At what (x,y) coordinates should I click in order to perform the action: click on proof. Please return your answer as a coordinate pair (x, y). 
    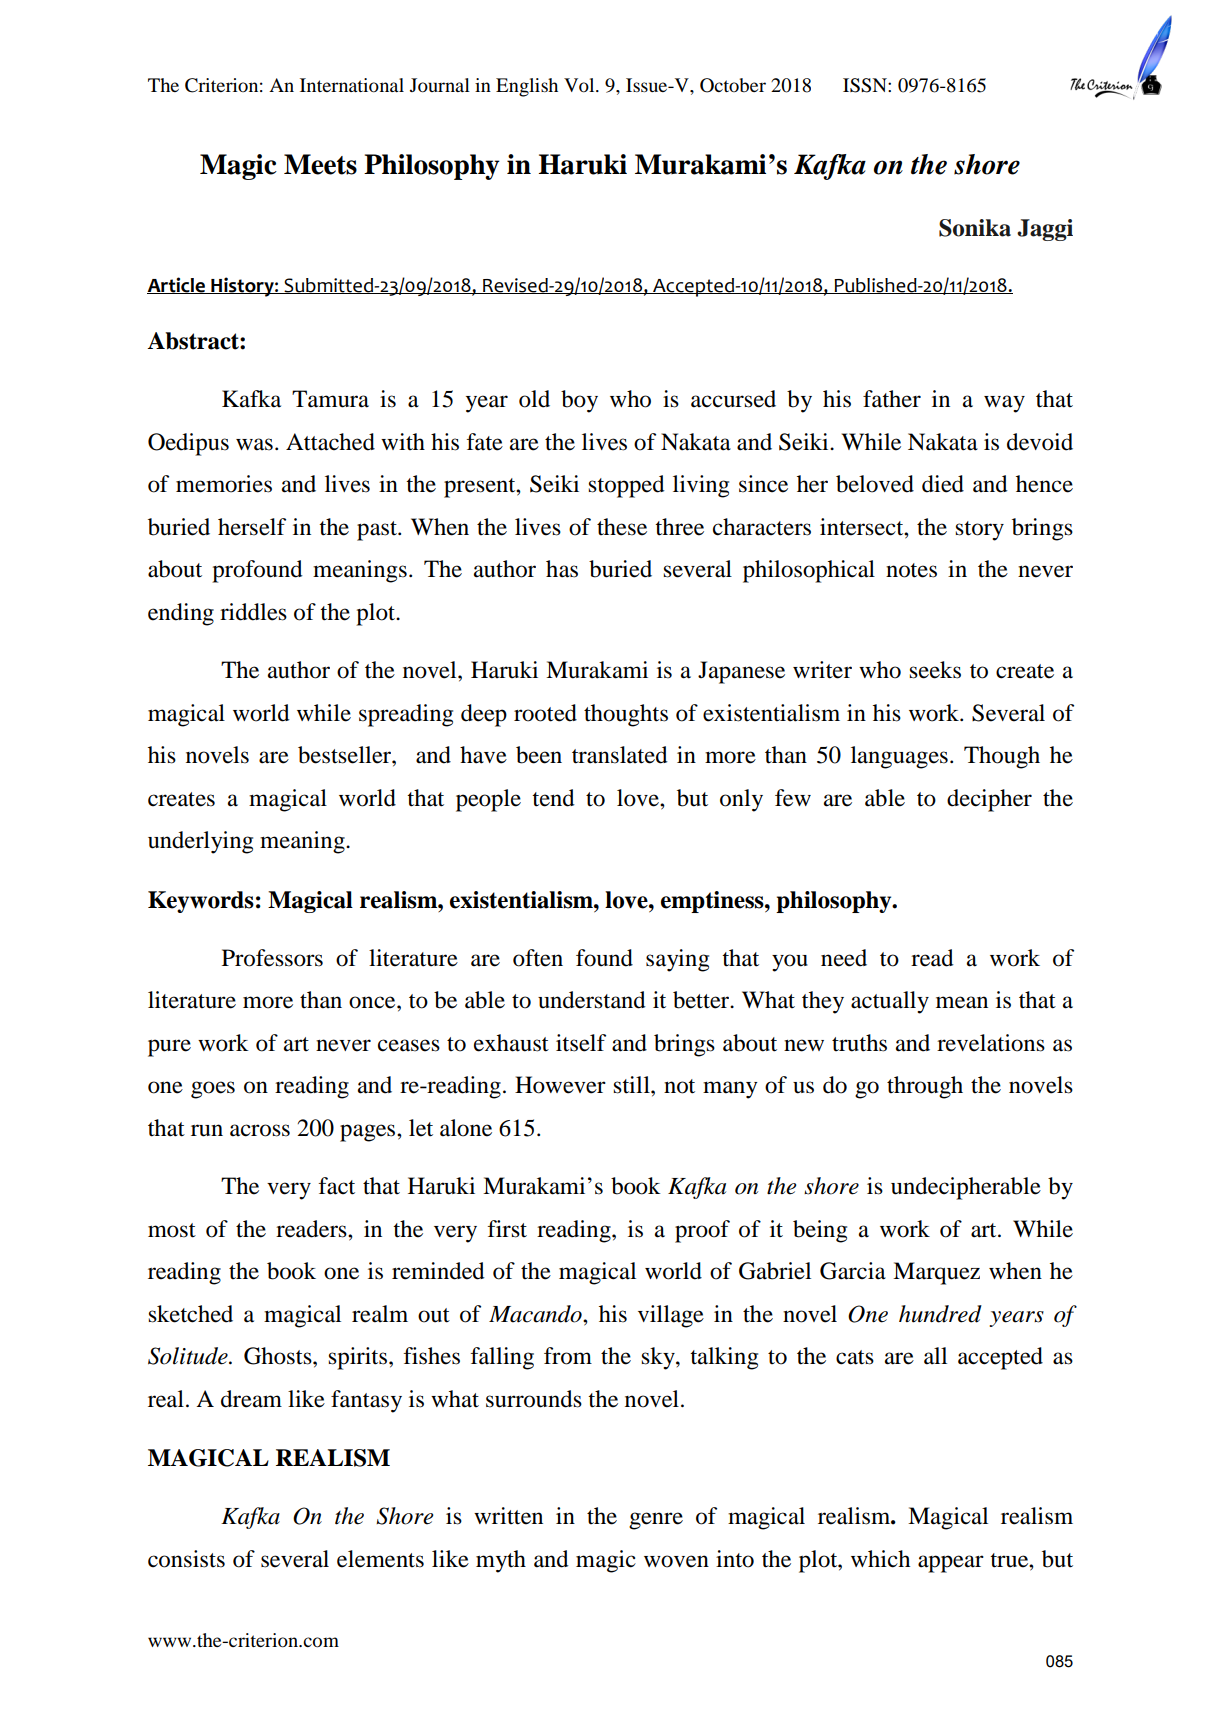
    Looking at the image, I should click on (702, 1231).
